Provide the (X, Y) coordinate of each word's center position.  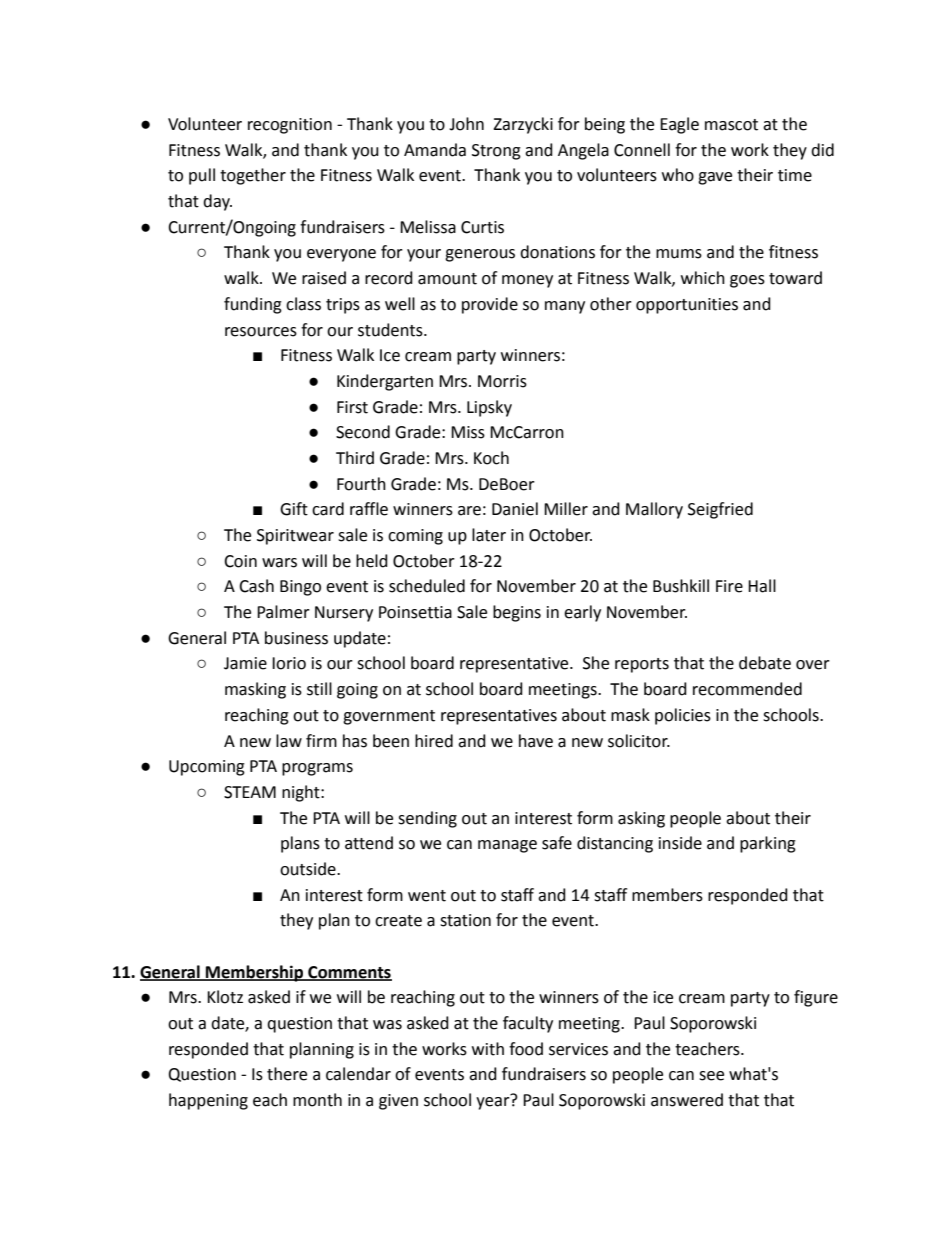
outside (309, 869)
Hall (762, 586)
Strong (496, 152)
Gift (294, 509)
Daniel (515, 509)
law (289, 741)
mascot (731, 125)
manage (507, 846)
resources (261, 332)
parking (768, 844)
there (287, 1074)
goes (747, 281)
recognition (290, 126)
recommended (747, 689)
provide (490, 305)
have (536, 741)
